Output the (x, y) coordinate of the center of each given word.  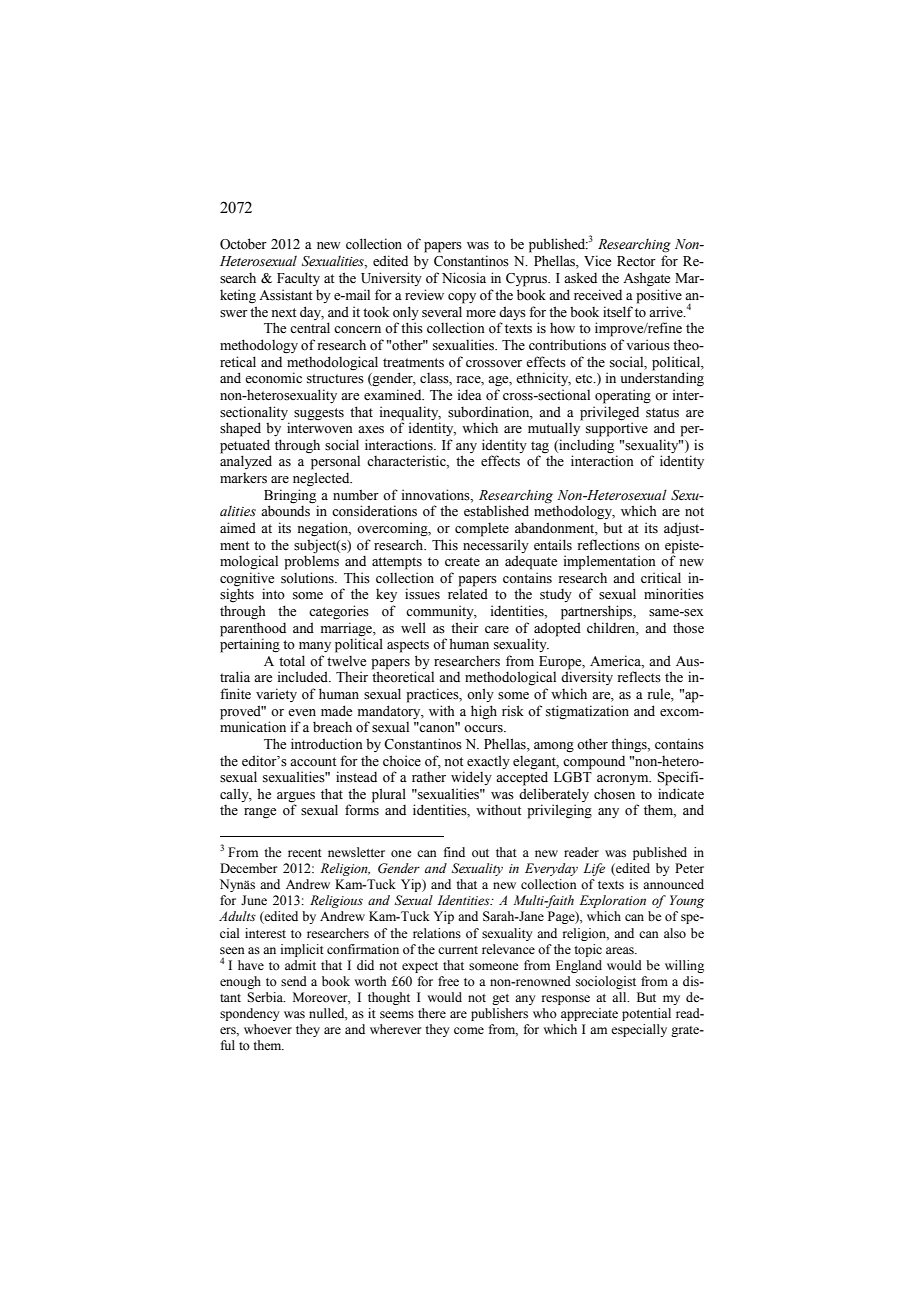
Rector (636, 261)
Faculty (298, 279)
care (497, 630)
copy (462, 298)
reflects (639, 677)
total (292, 660)
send (294, 981)
